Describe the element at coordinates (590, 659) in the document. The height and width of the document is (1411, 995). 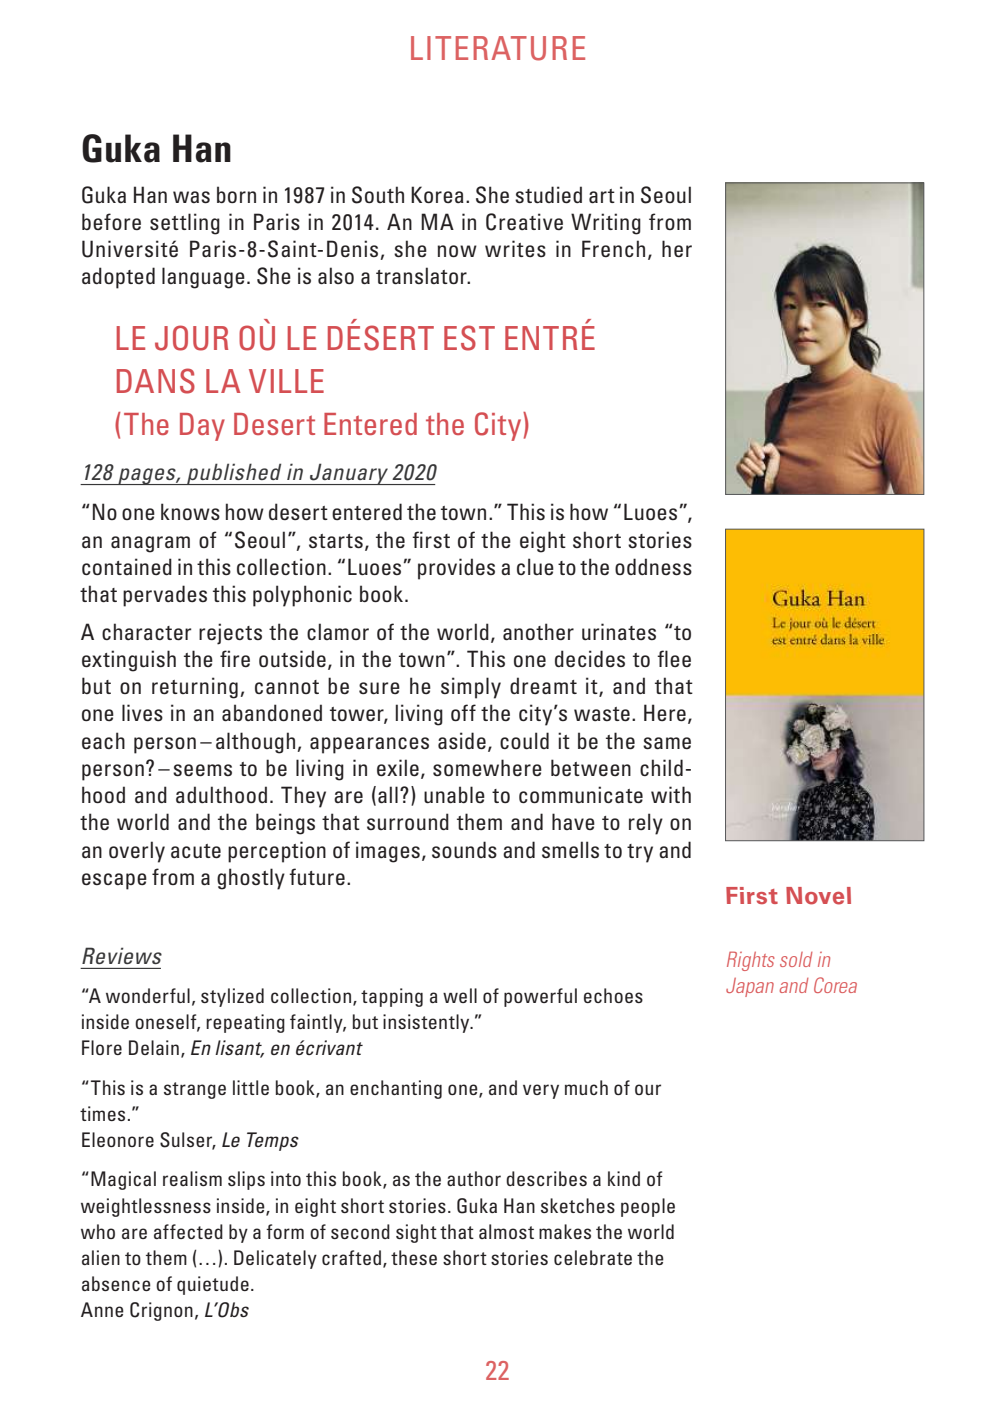
I see `decides` at that location.
